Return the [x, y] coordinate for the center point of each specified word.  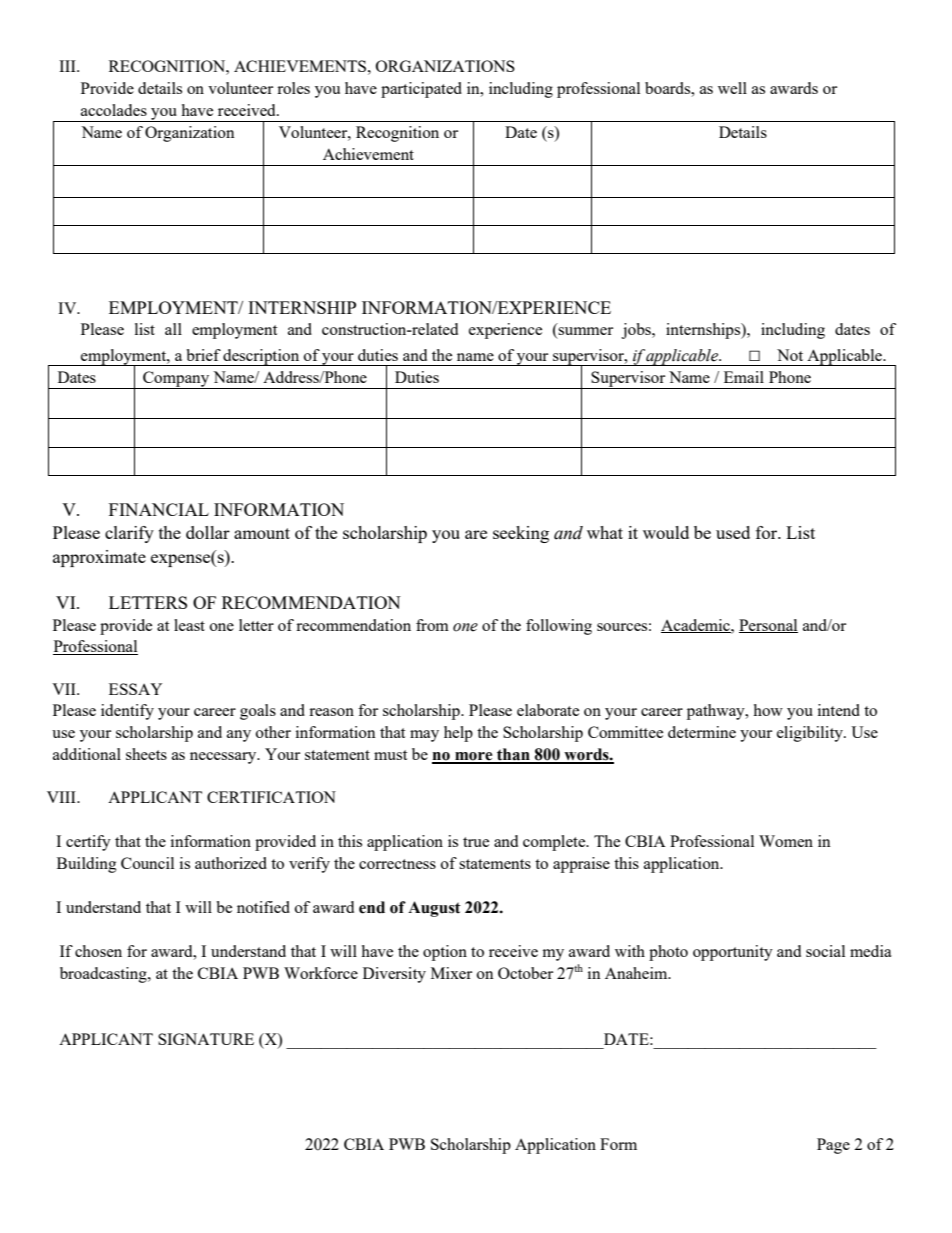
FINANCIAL [159, 509]
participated [421, 90]
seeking [521, 534]
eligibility [811, 734]
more [474, 757]
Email [744, 377]
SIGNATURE [206, 1039]
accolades [114, 110]
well [732, 88]
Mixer [451, 973]
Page [833, 1146]
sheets [146, 754]
